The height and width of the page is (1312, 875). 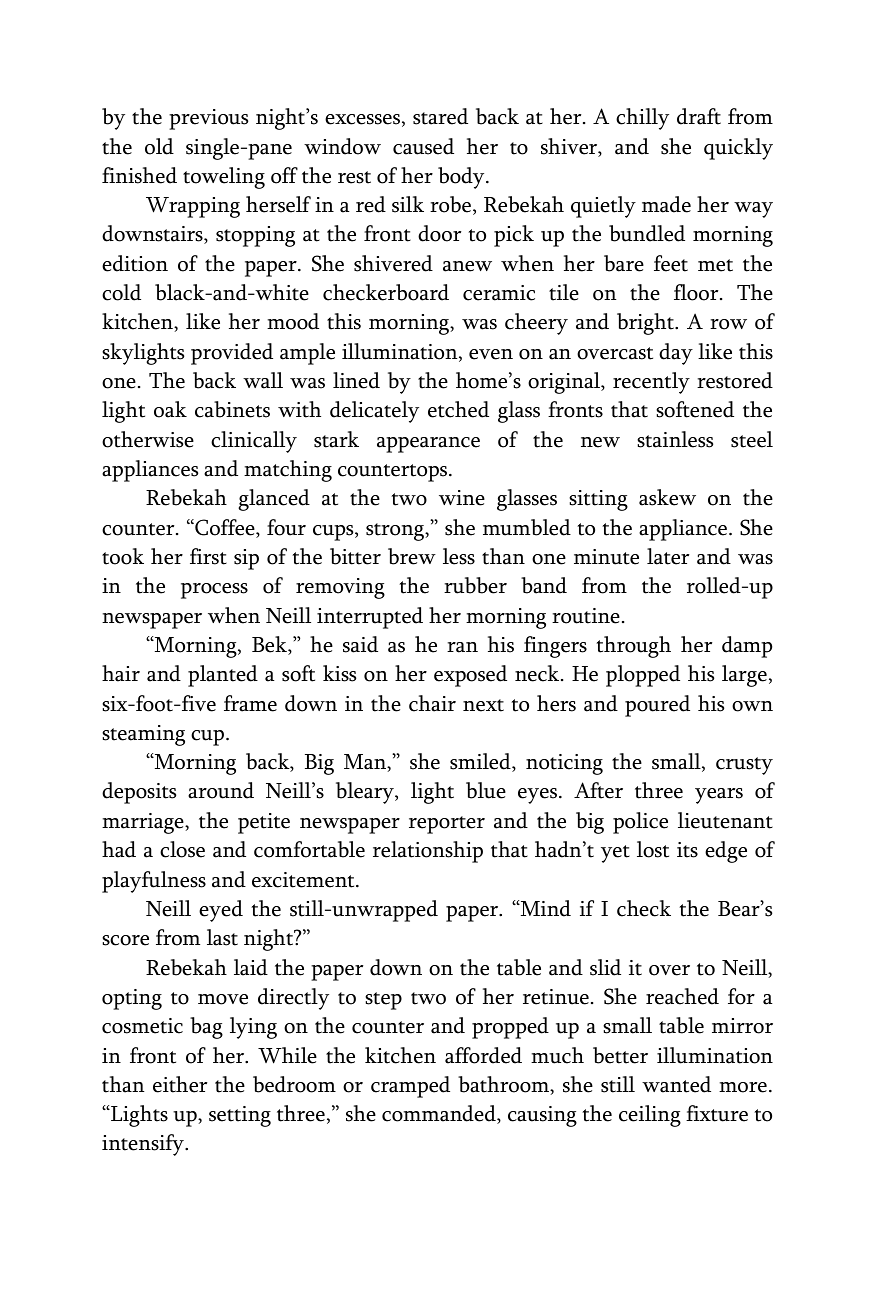 What do you see at coordinates (470, 676) in the page?
I see `exposed` at bounding box center [470, 676].
